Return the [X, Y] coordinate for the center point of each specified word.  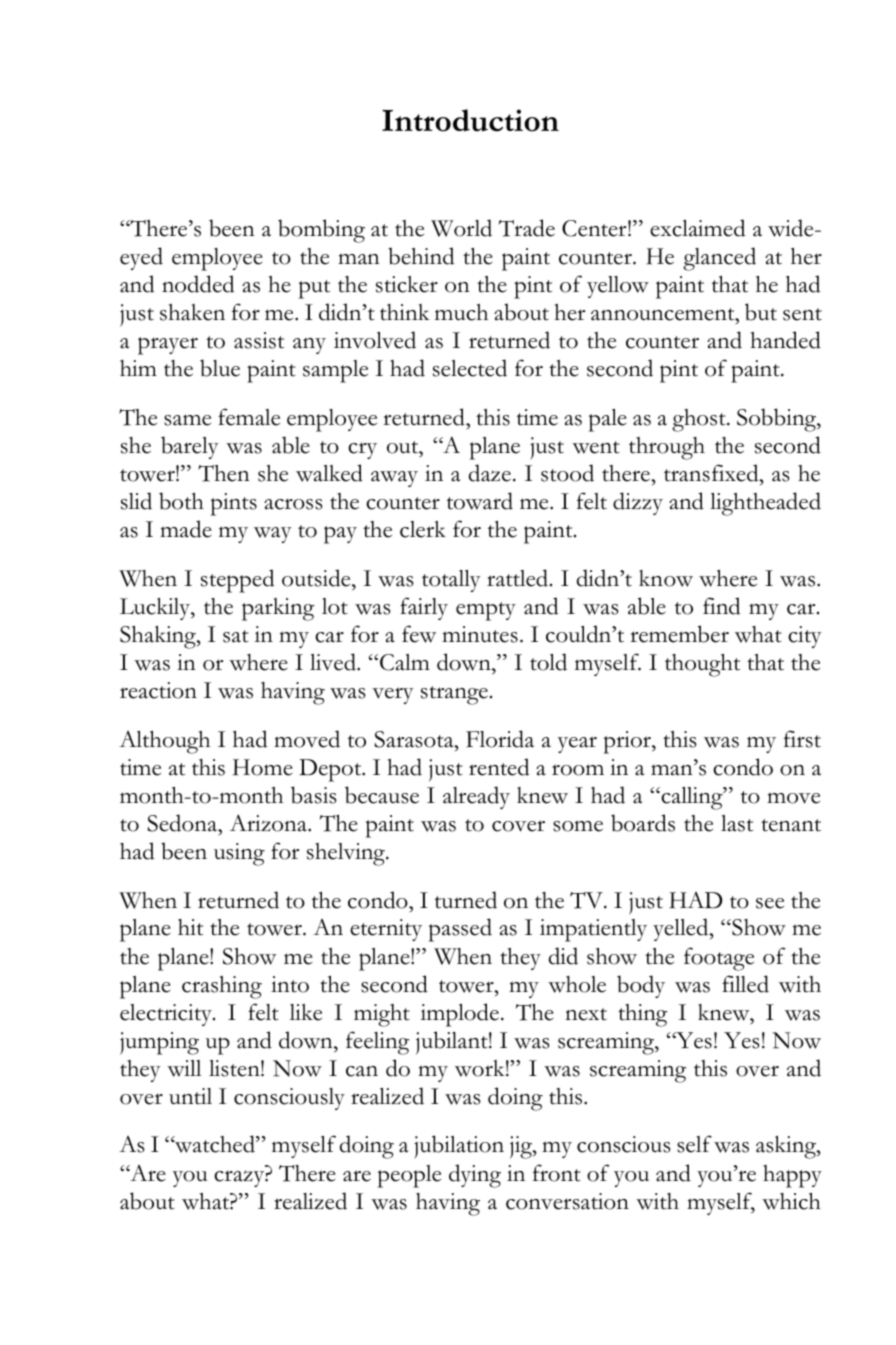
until [190, 1096]
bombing [321, 231]
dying [475, 1176]
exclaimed [697, 228]
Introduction [470, 120]
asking [787, 1147]
